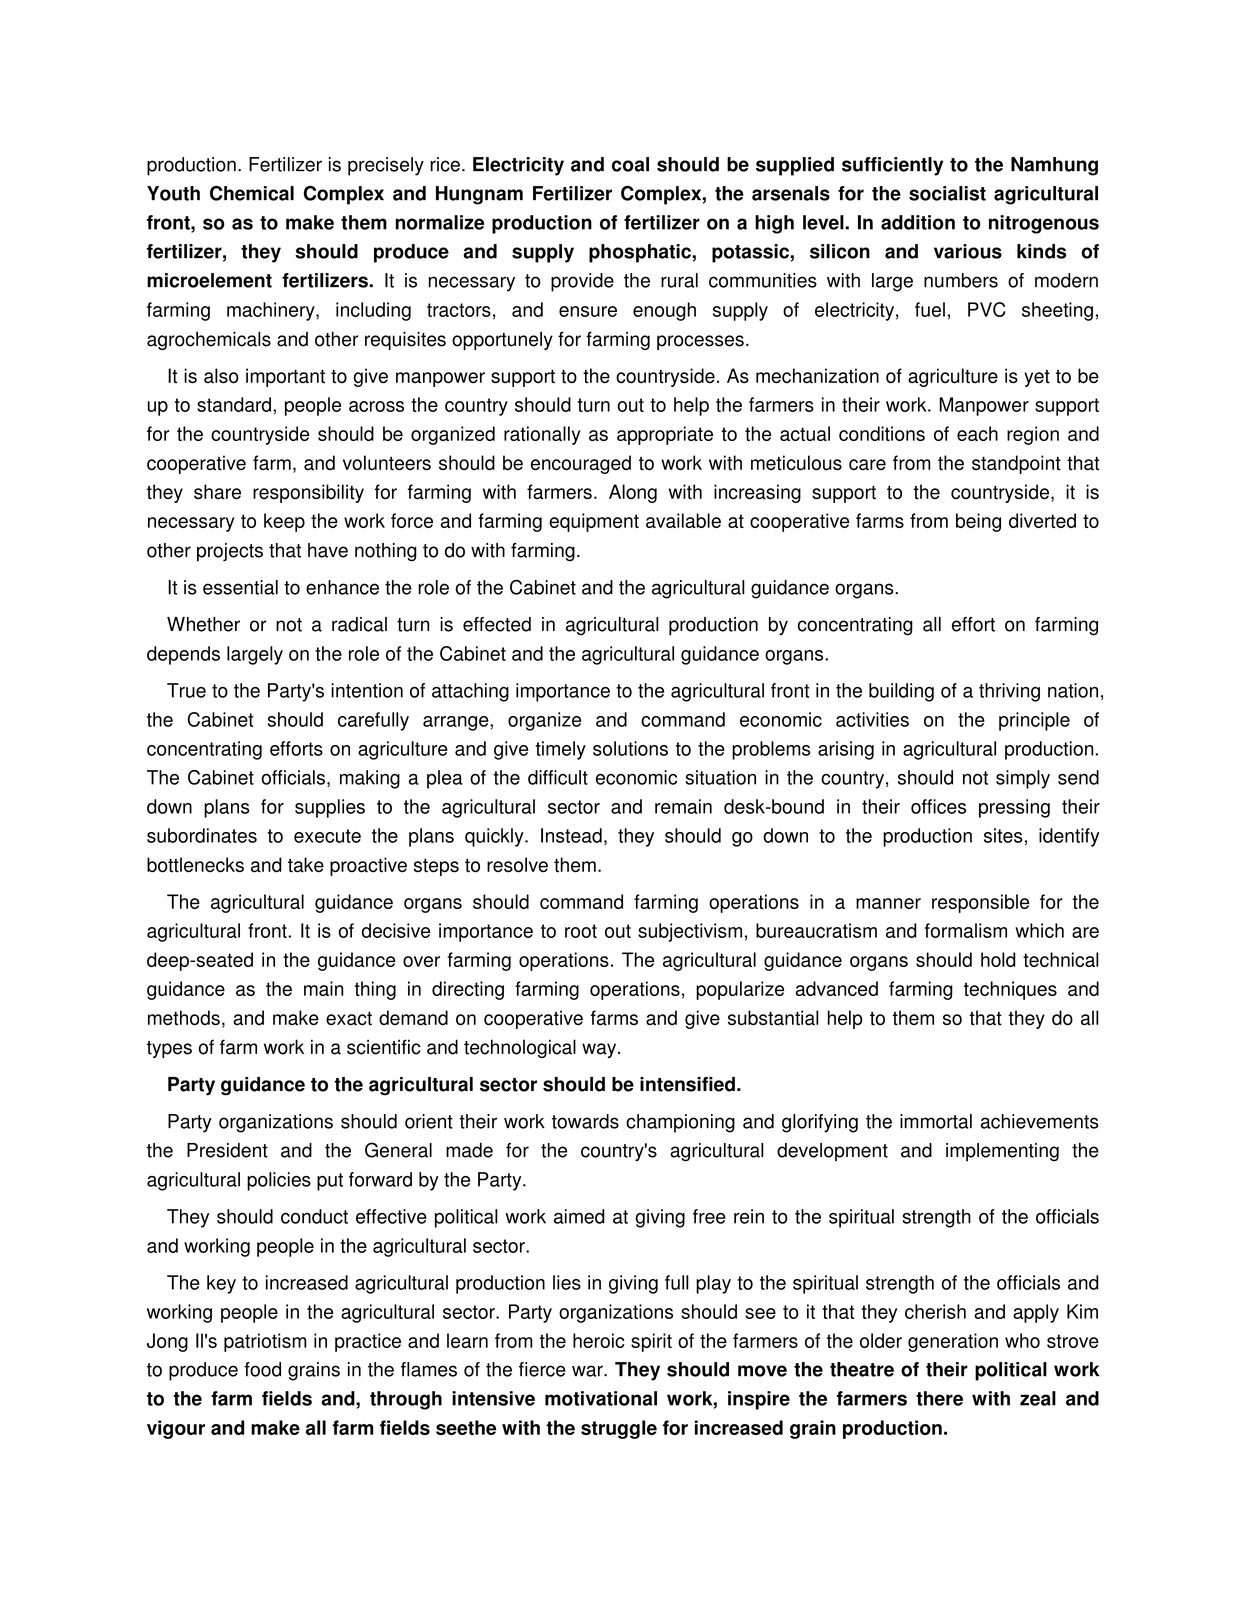 The width and height of the screenshot is (1246, 1613). I want to click on towards, so click(585, 1121).
